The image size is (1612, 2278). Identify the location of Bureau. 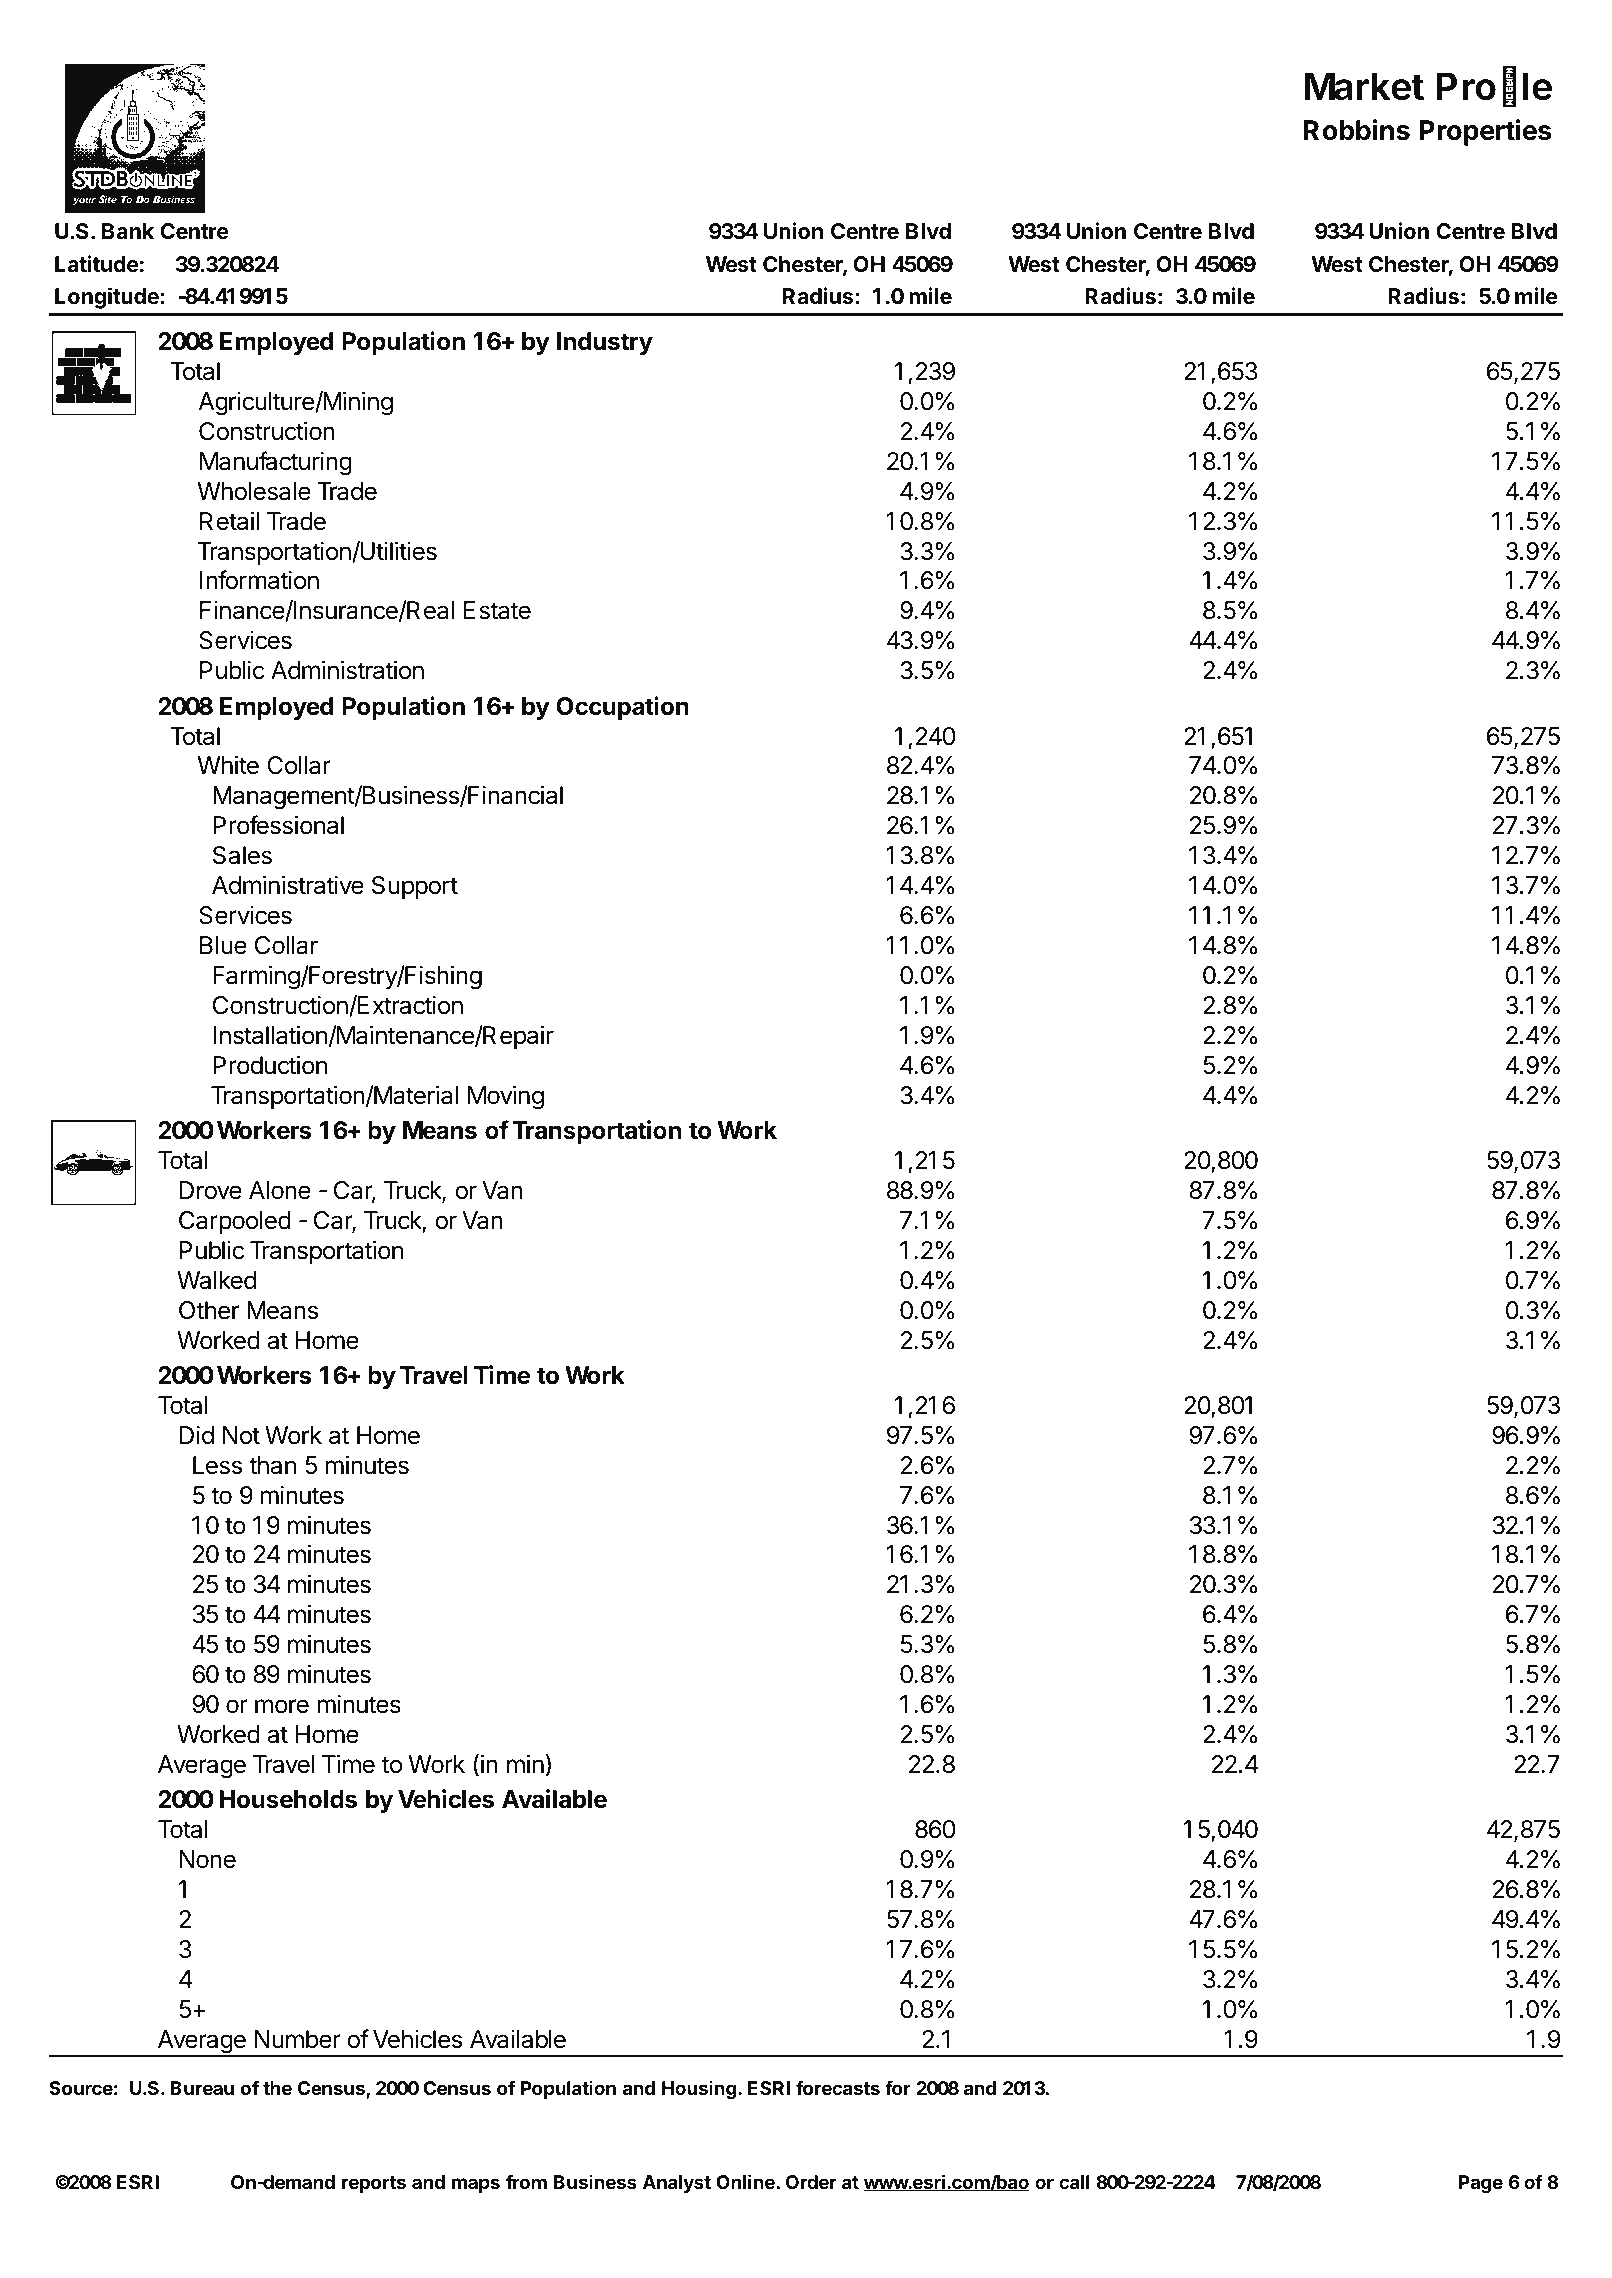
(202, 2088).
